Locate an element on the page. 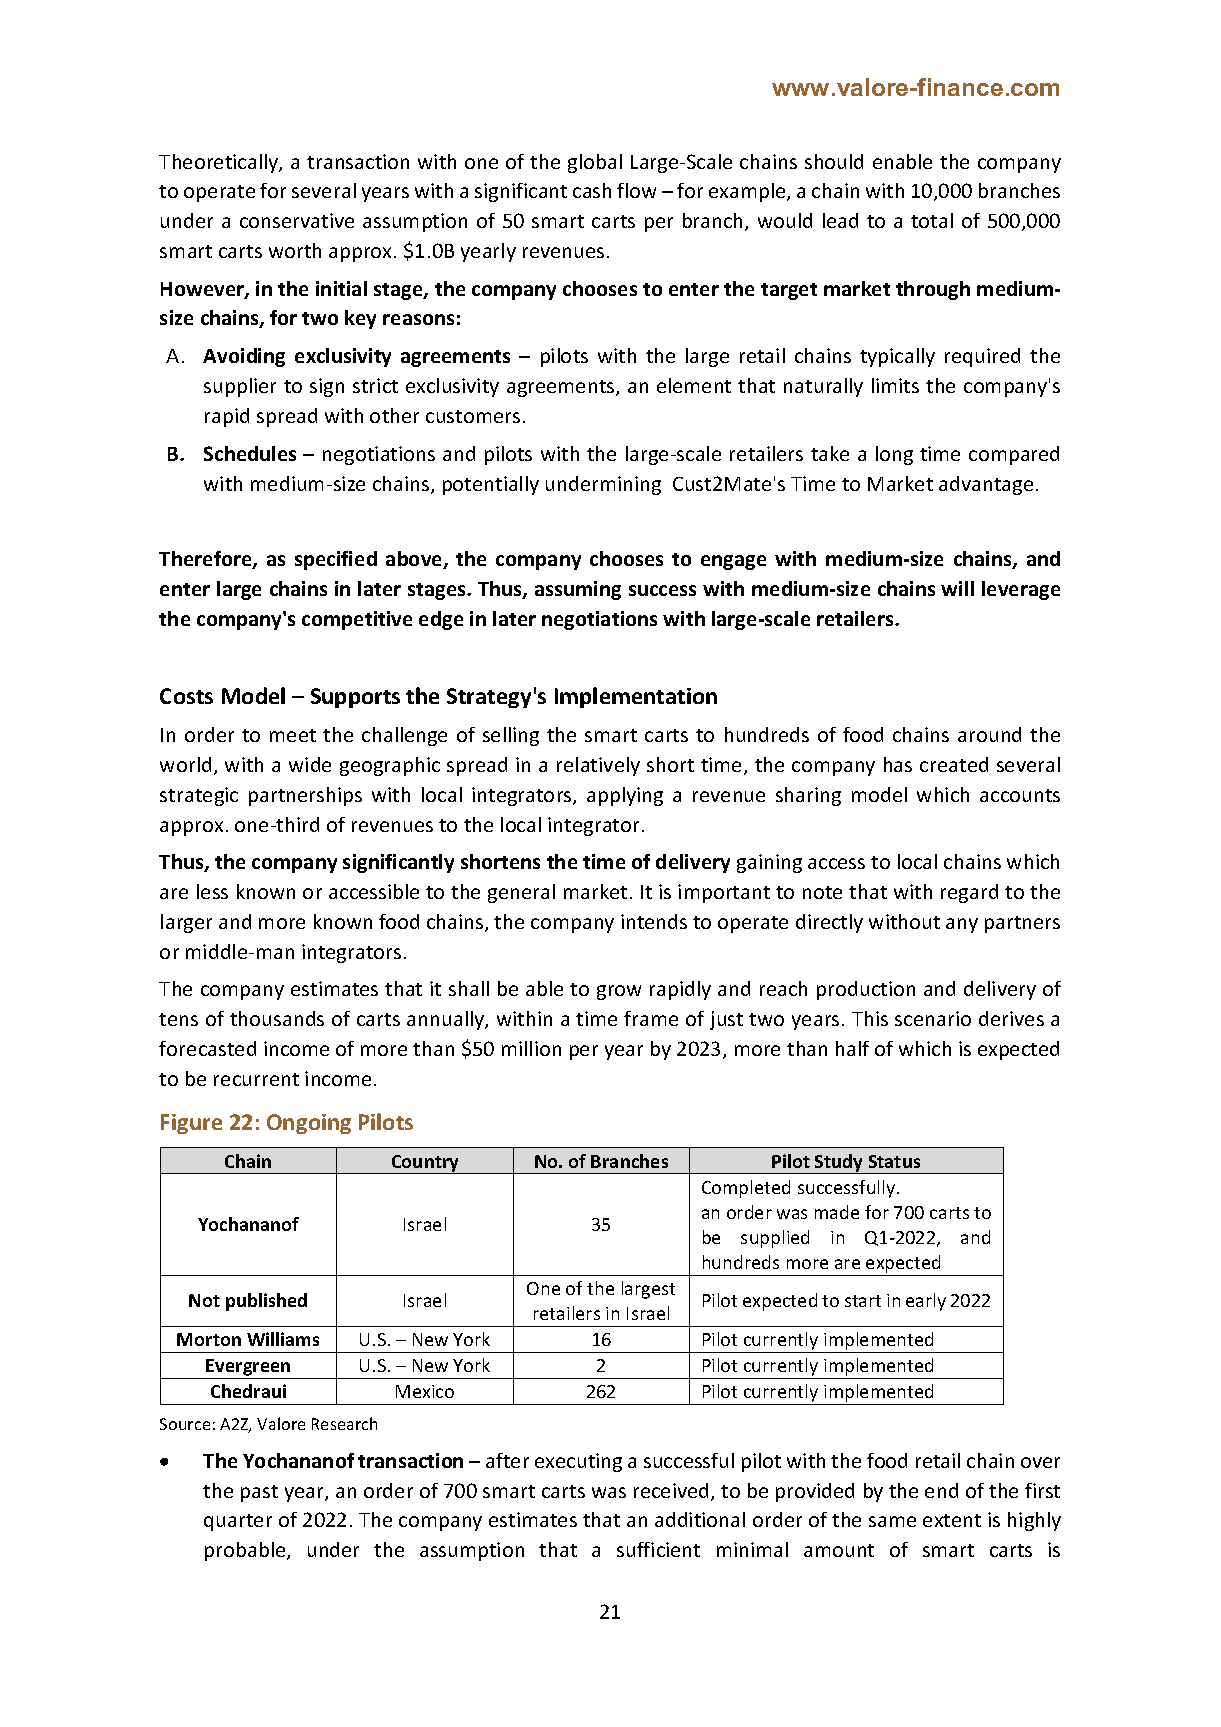 The width and height of the page is (1221, 1727). scenario is located at coordinates (933, 1018).
